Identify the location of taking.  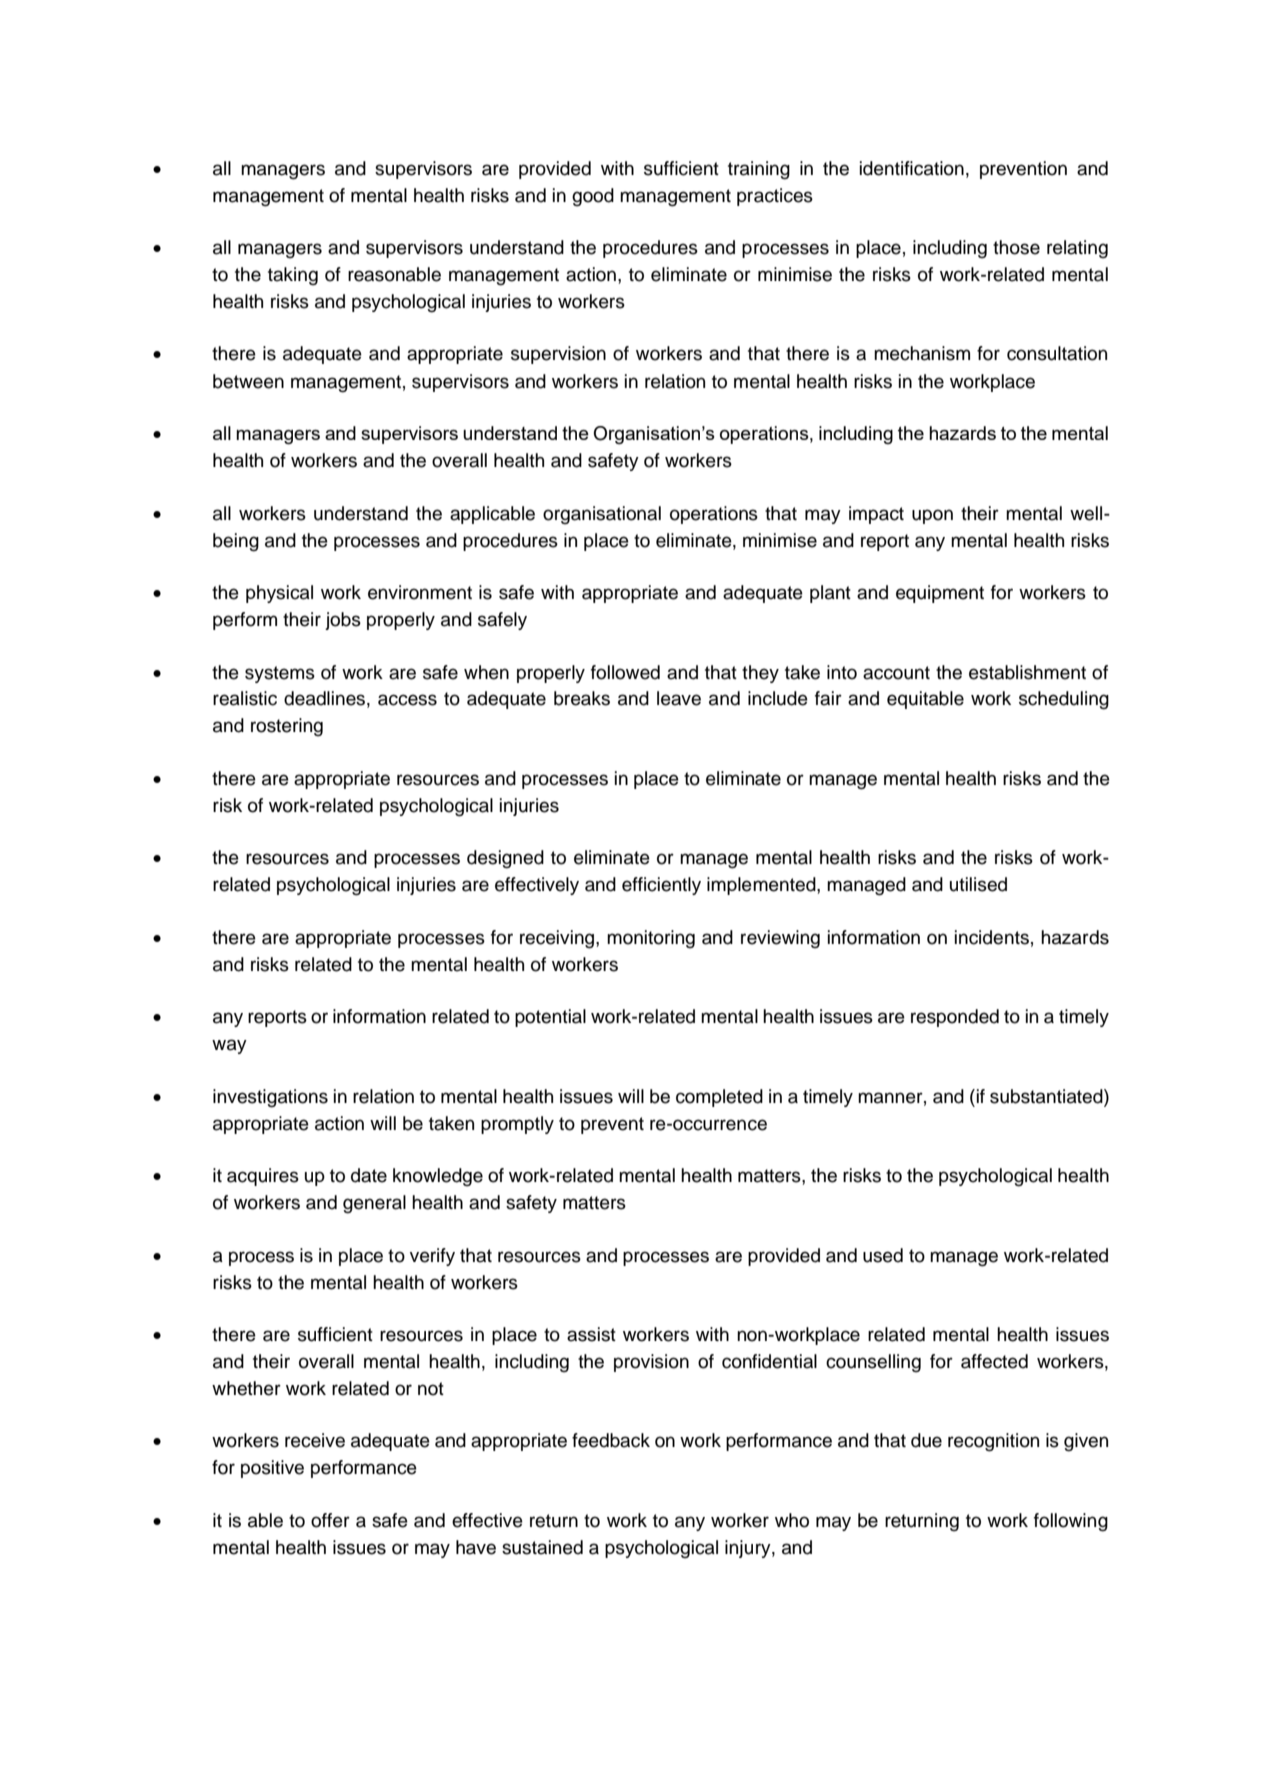
(293, 276).
